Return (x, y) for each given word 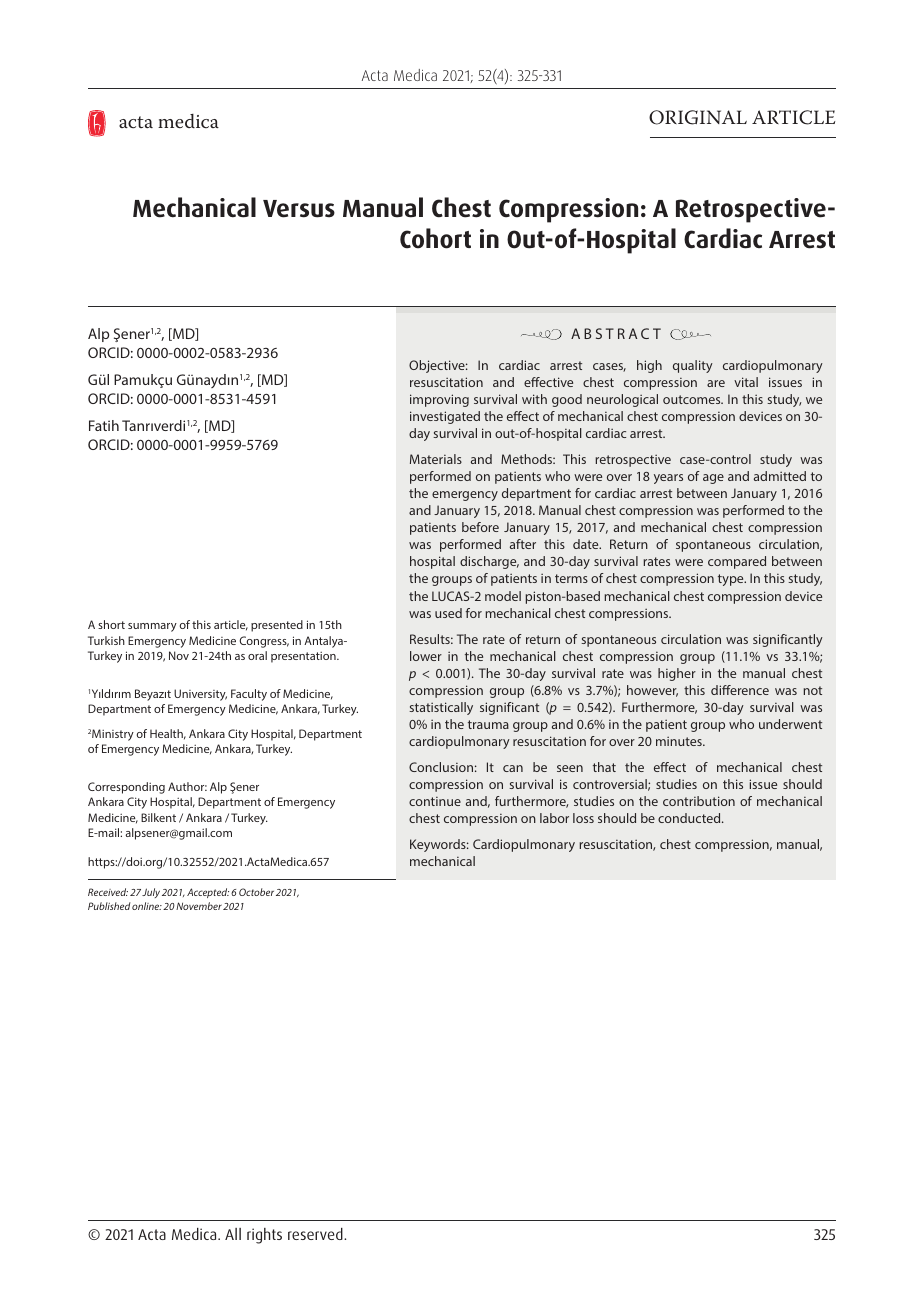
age (713, 479)
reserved (316, 1234)
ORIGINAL (698, 117)
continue (435, 801)
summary (152, 627)
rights (264, 1236)
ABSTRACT (616, 333)
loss (583, 818)
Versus (299, 209)
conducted (690, 818)
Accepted (208, 893)
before (480, 527)
